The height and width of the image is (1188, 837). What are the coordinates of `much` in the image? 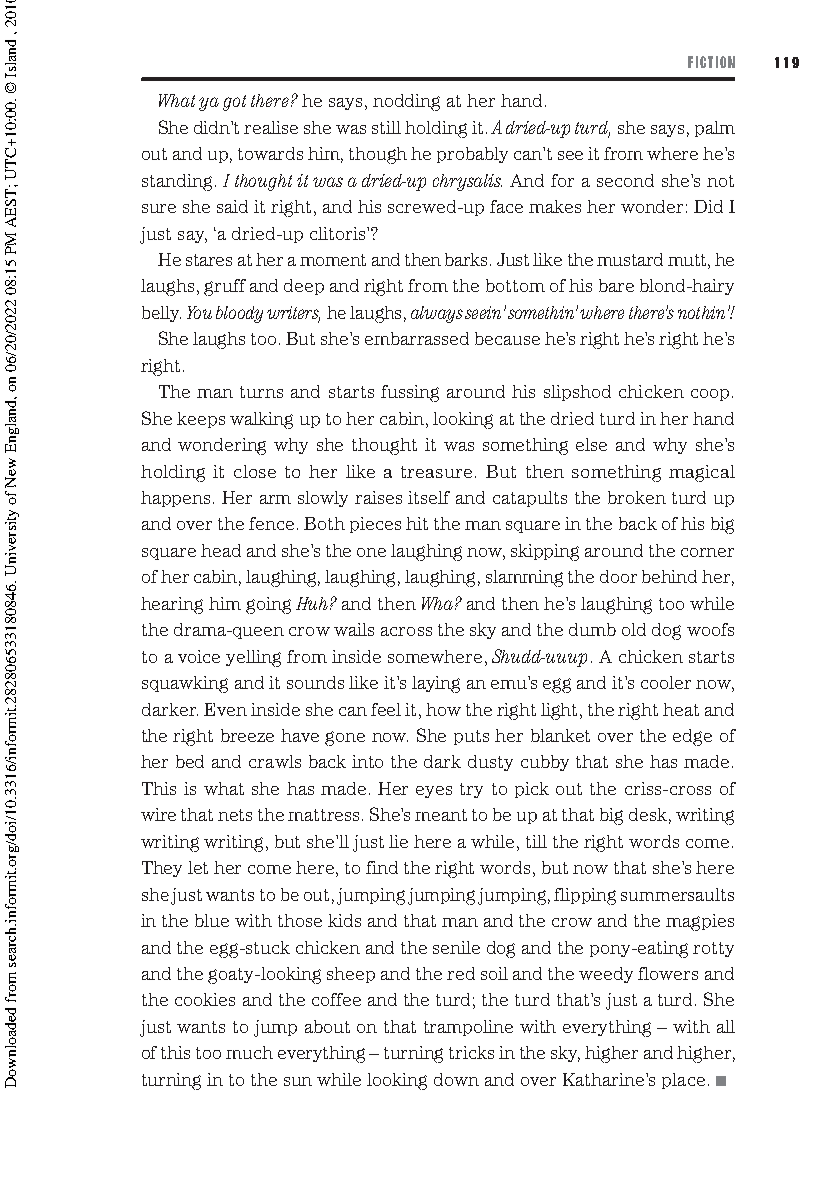 It's located at (249, 1052).
